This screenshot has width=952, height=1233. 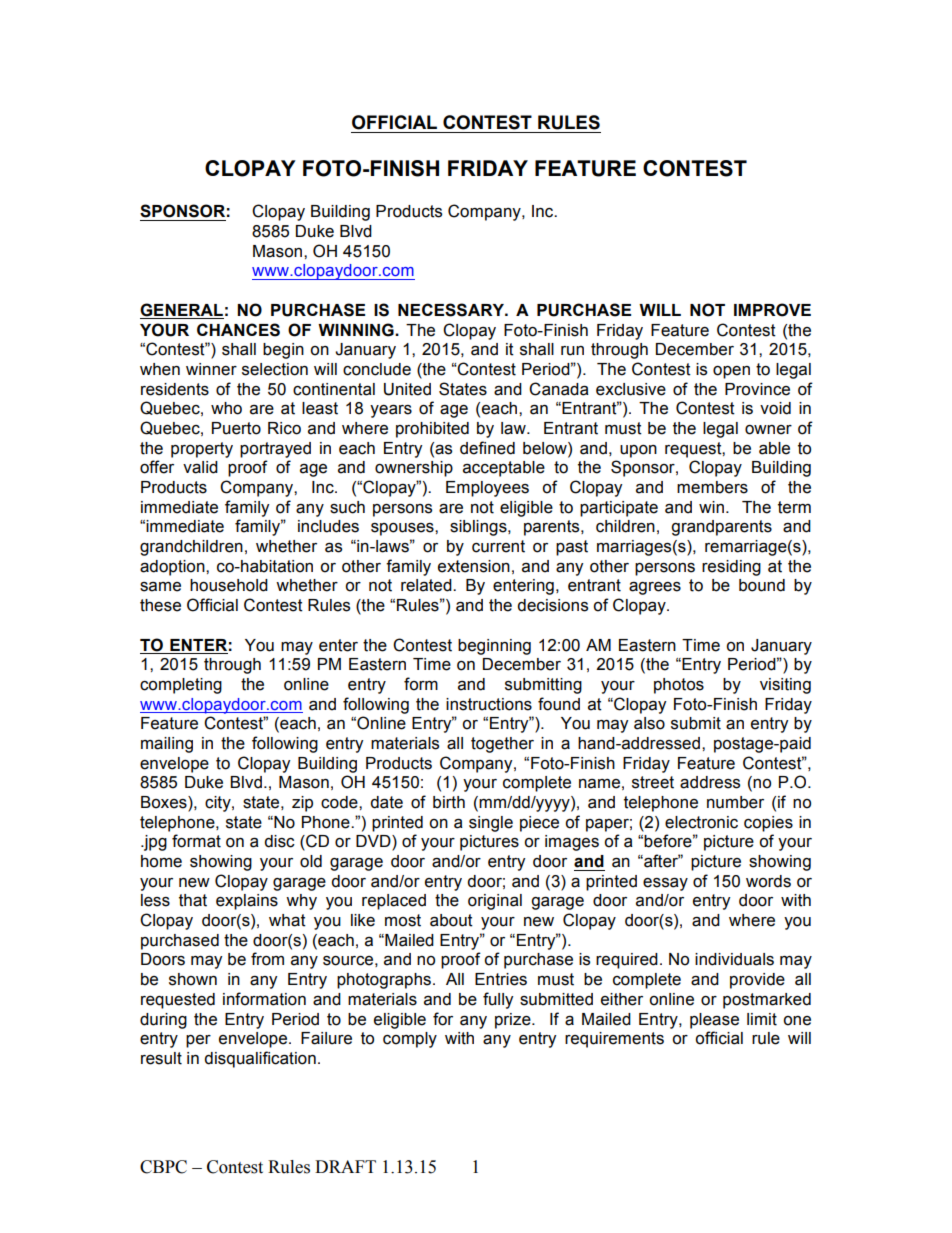 What do you see at coordinates (345, 1166) in the screenshot?
I see `DRAFT` at bounding box center [345, 1166].
